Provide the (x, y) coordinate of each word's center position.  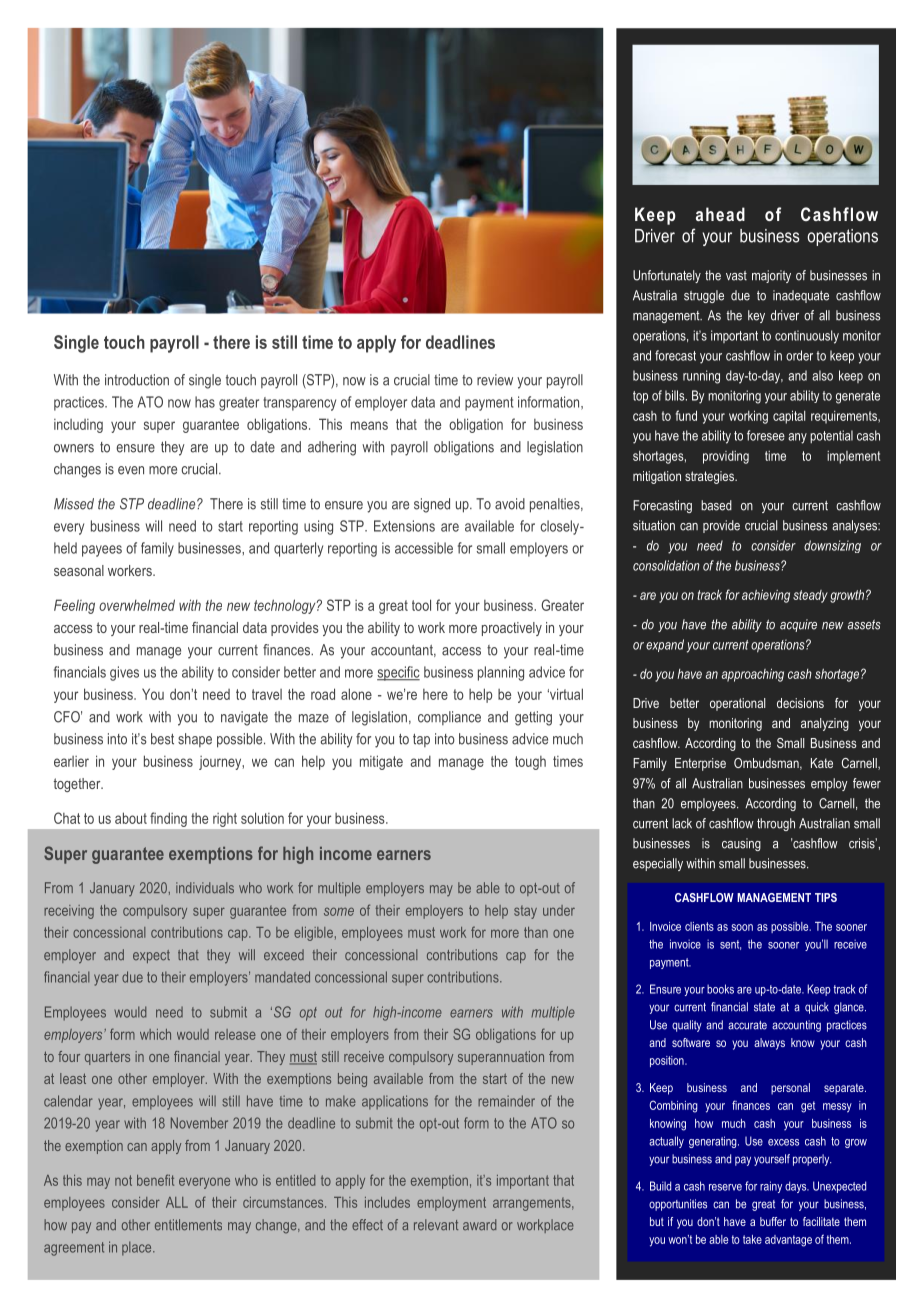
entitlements (188, 1225)
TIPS (826, 897)
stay (525, 912)
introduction (137, 380)
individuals (205, 888)
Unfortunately (667, 276)
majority (771, 276)
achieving (766, 596)
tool (421, 605)
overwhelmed (137, 605)
